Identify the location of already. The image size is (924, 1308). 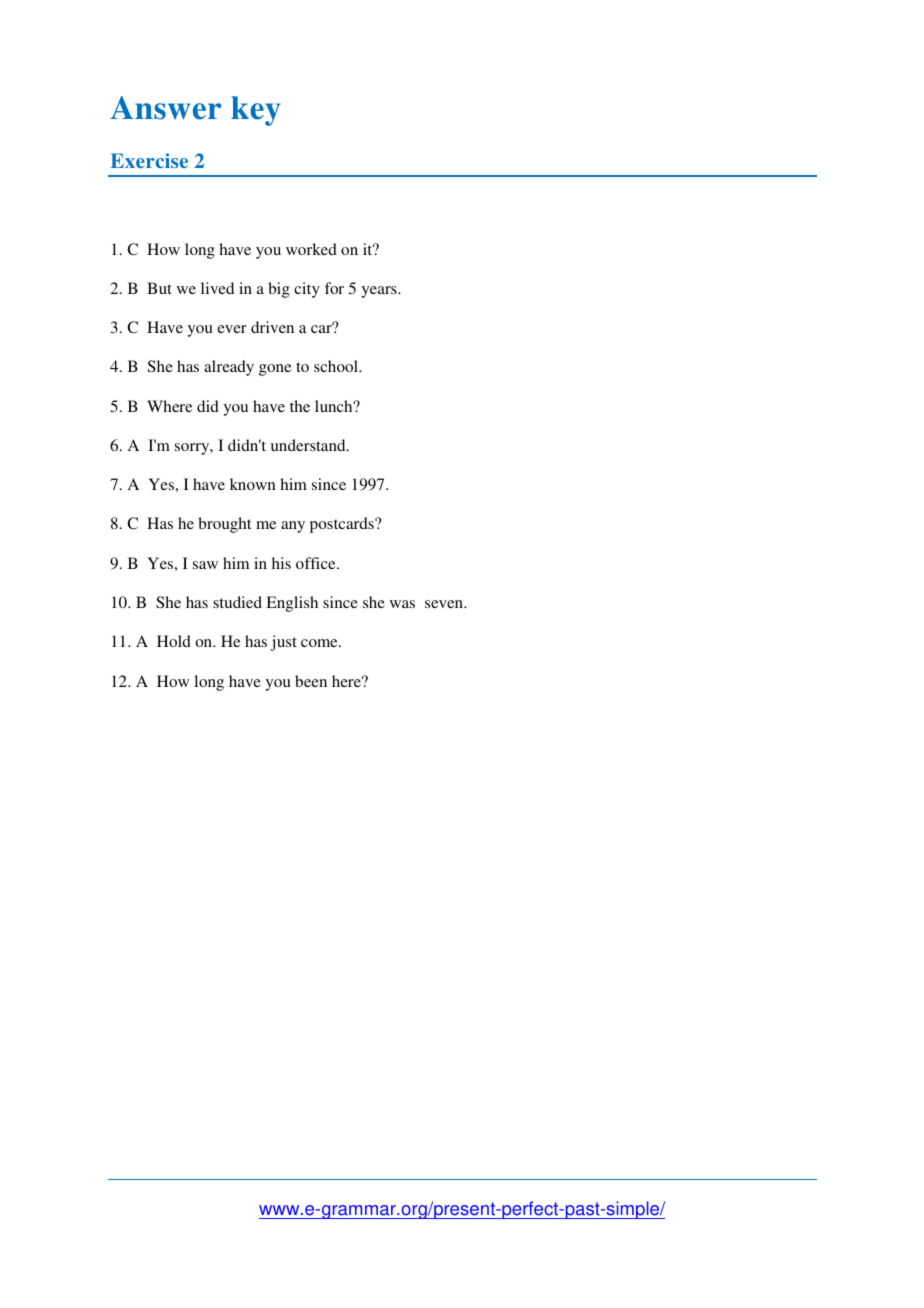
(229, 368).
